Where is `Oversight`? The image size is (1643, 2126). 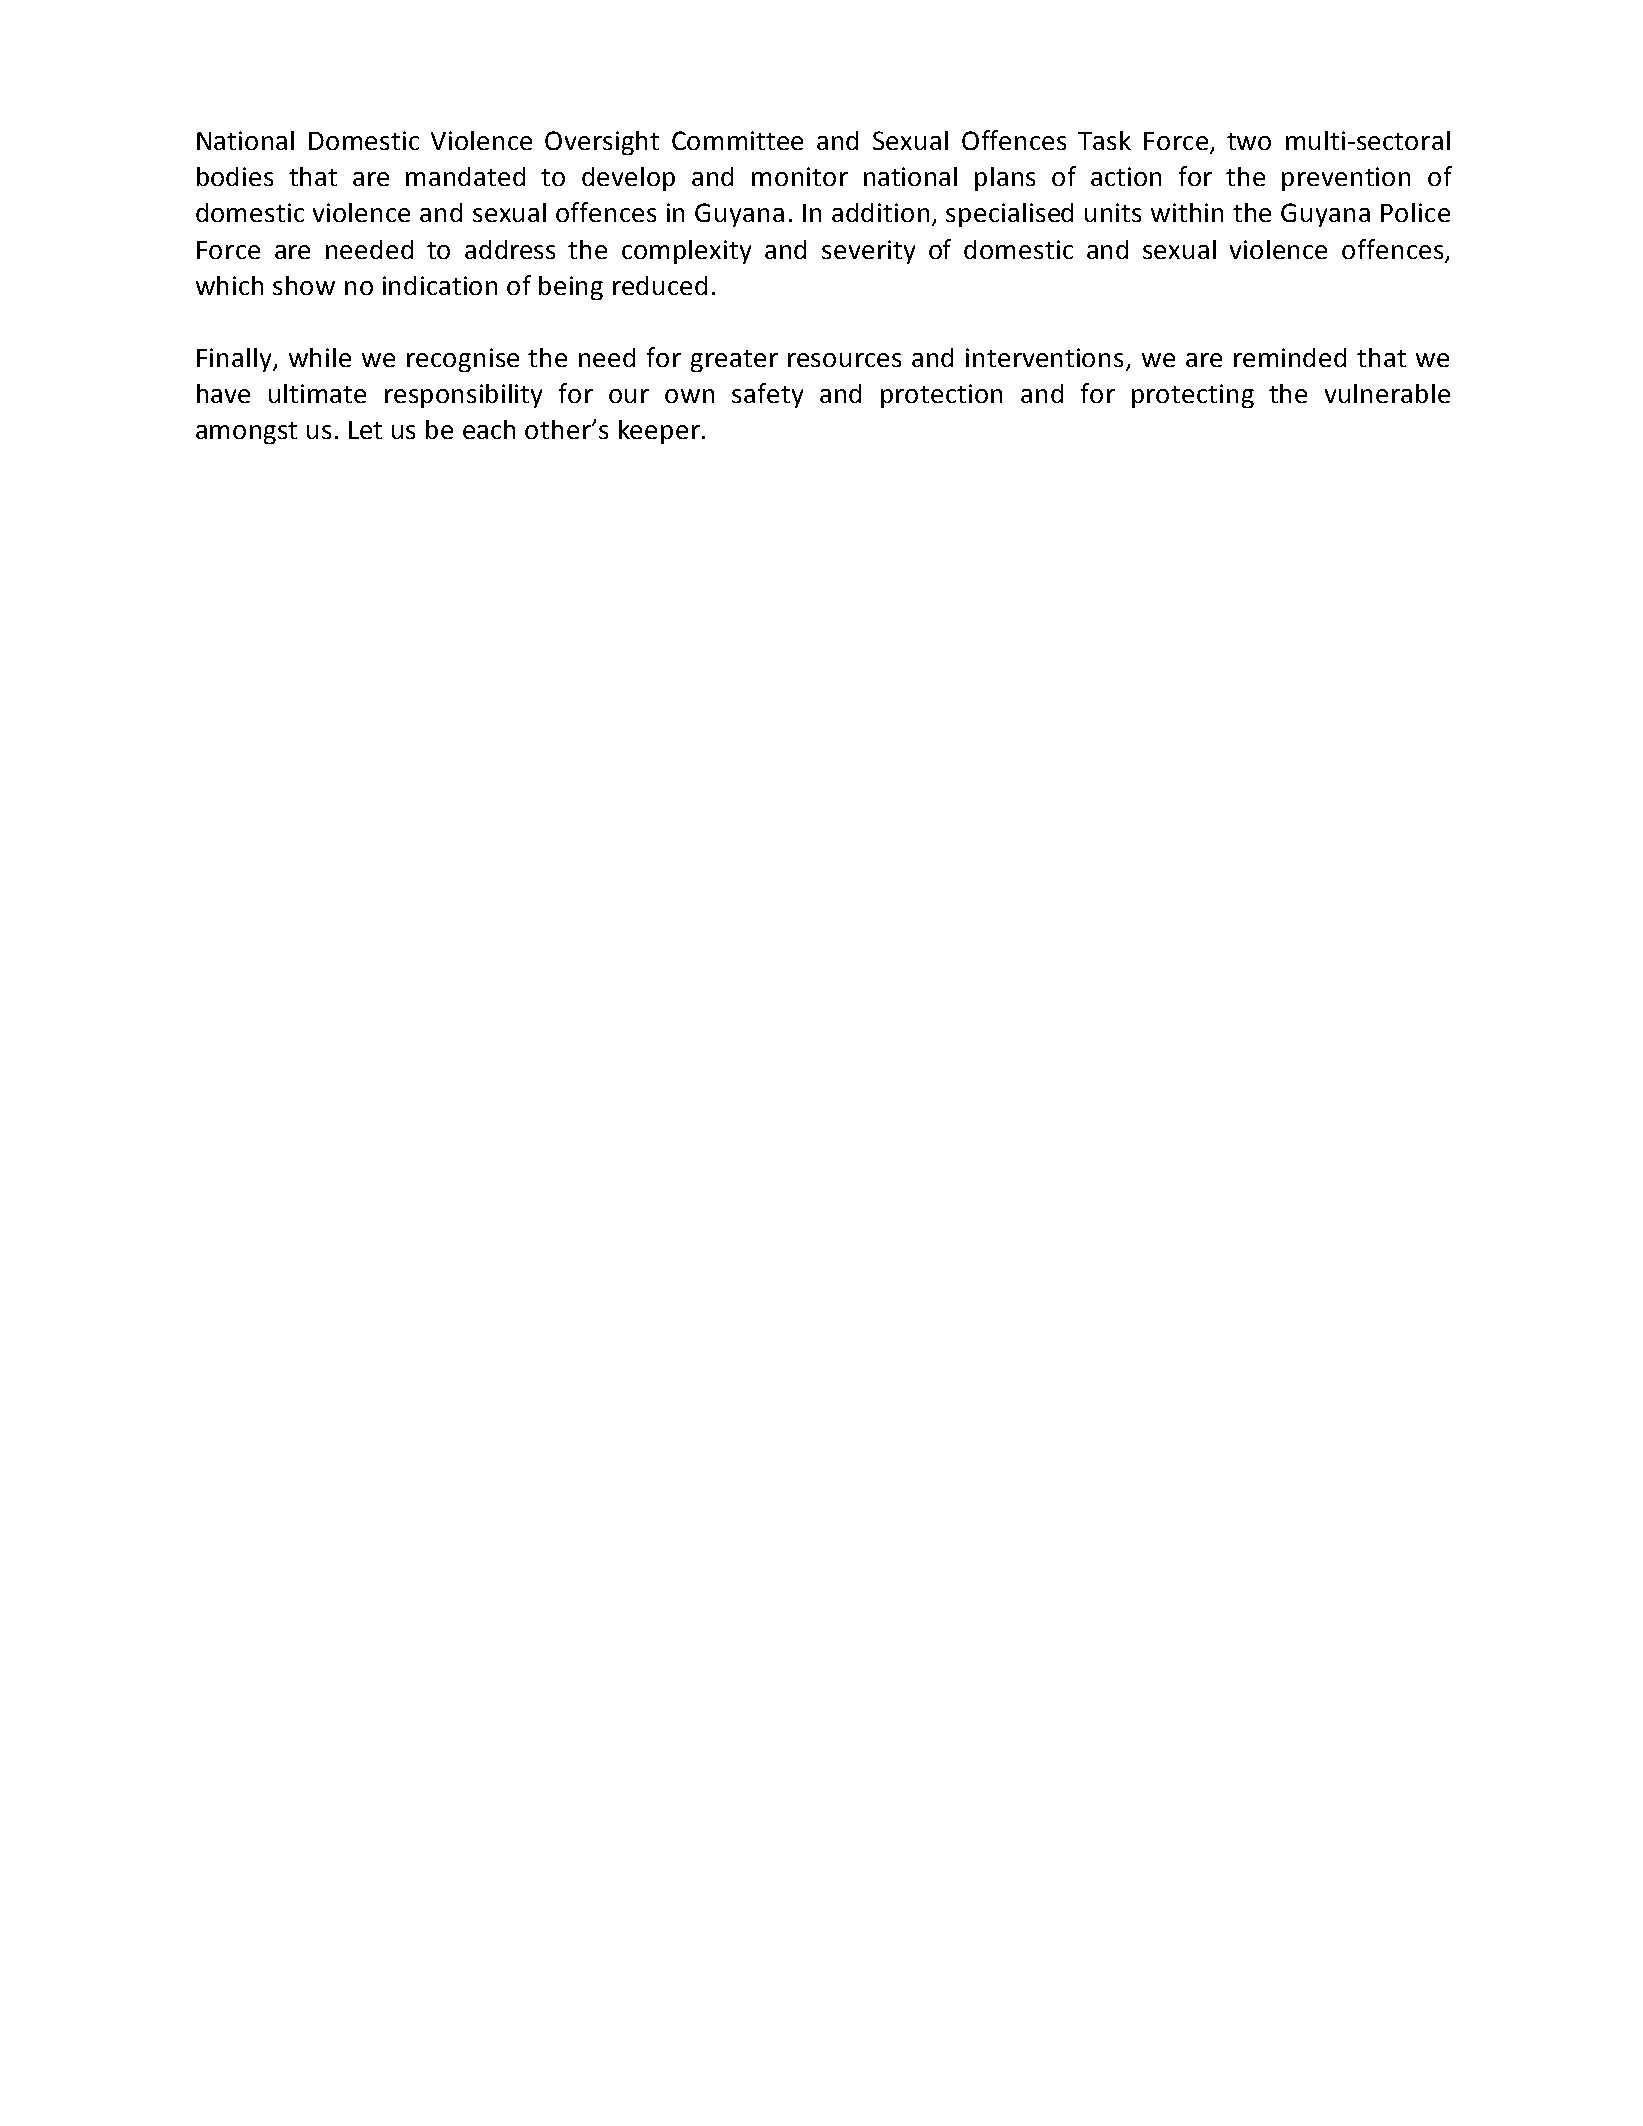
Oversight is located at coordinates (602, 143).
